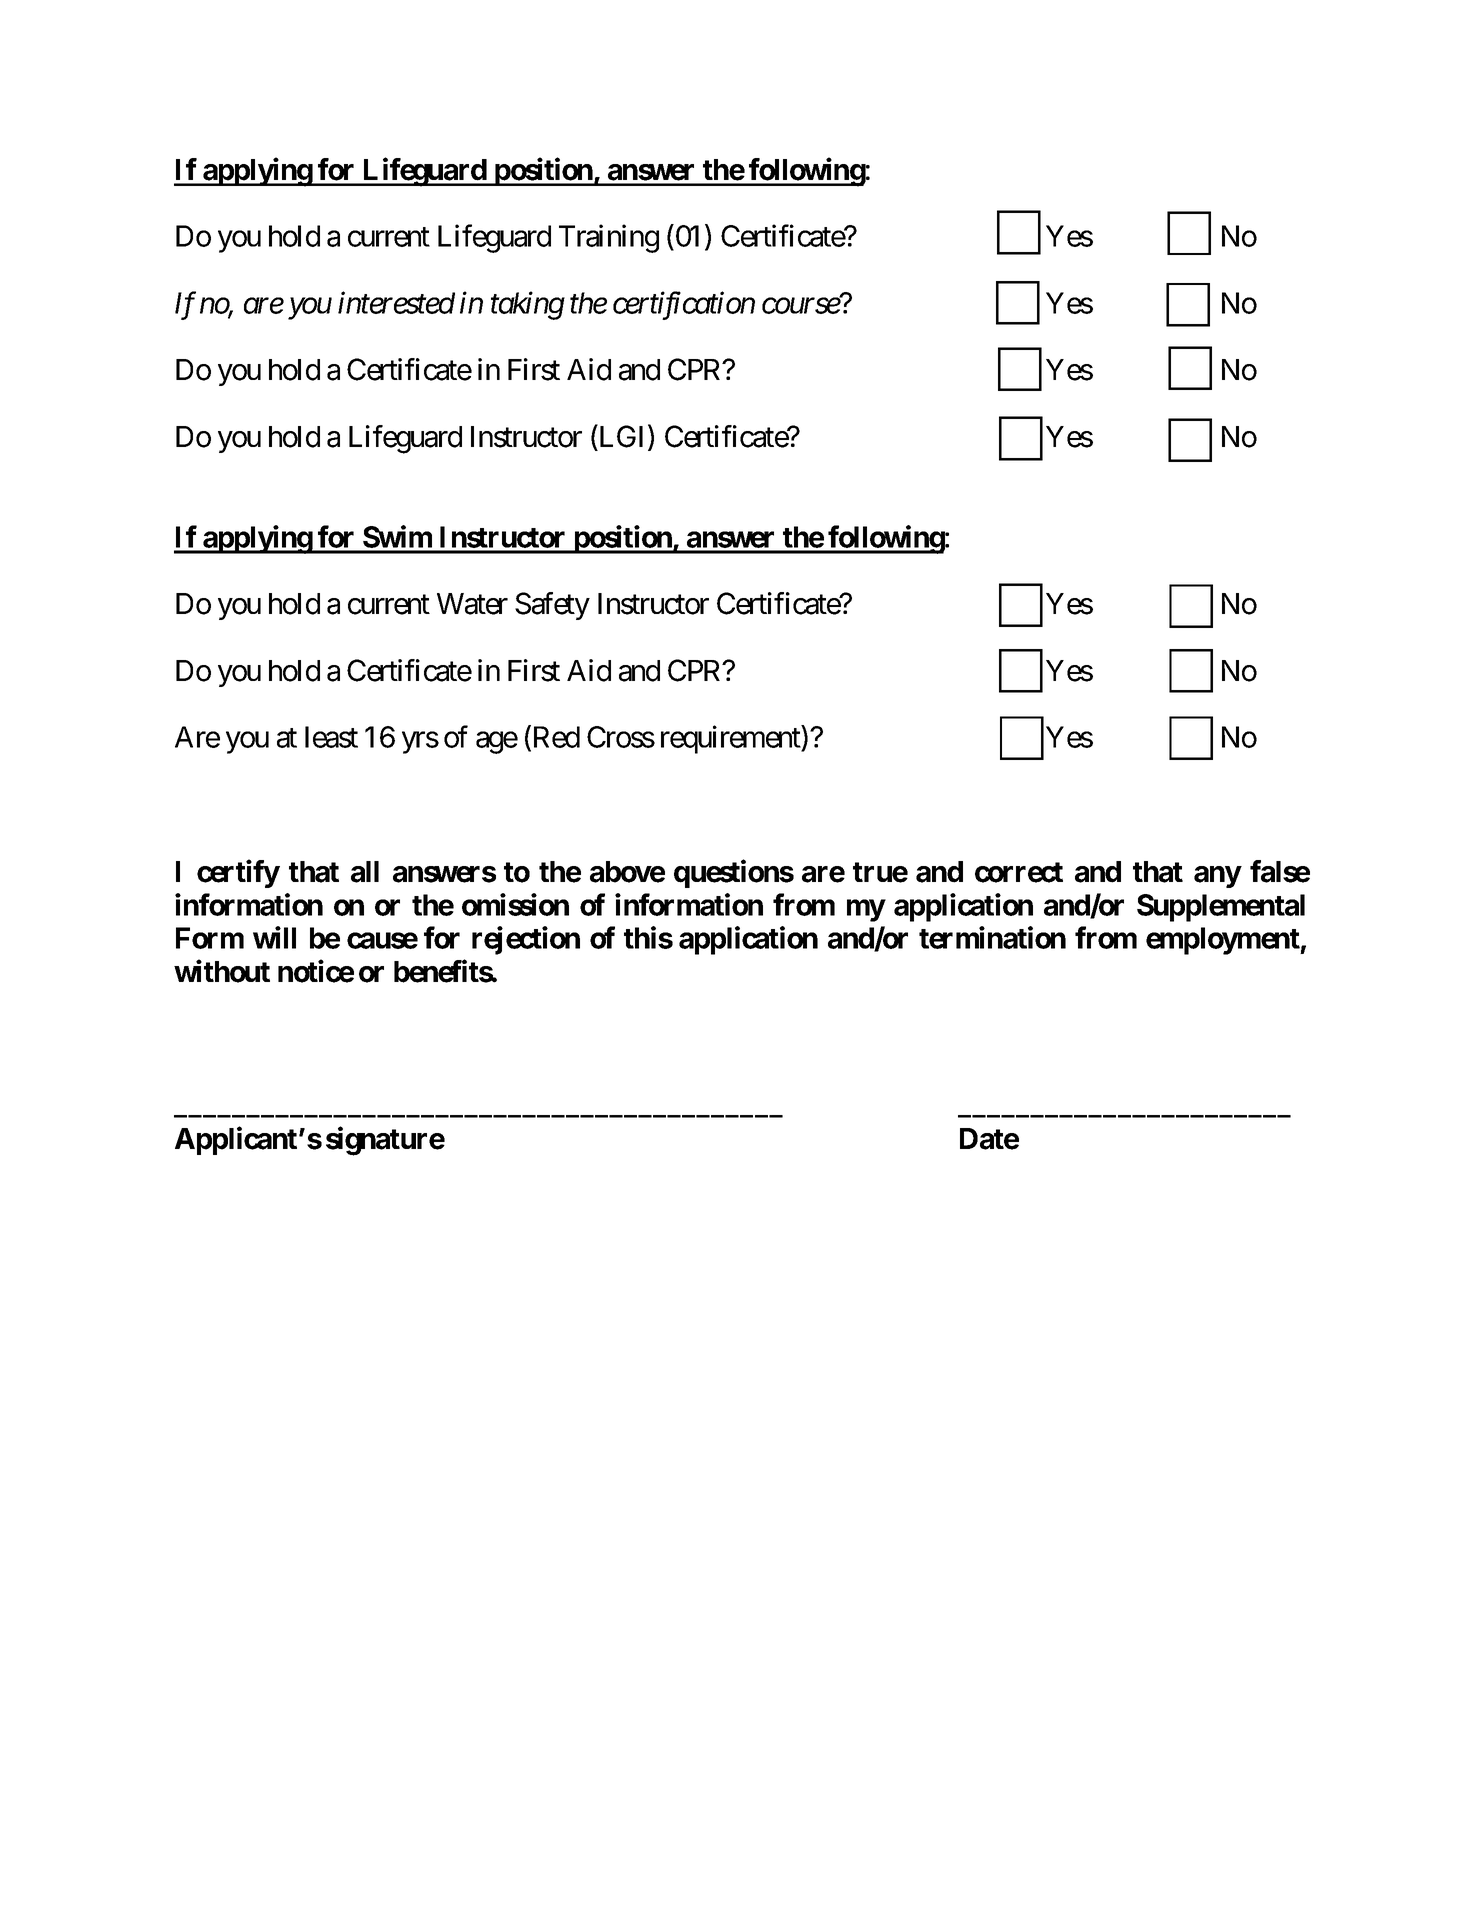 Image resolution: width=1481 pixels, height=1917 pixels. Describe the element at coordinates (552, 606) in the screenshot. I see `Safety` at that location.
